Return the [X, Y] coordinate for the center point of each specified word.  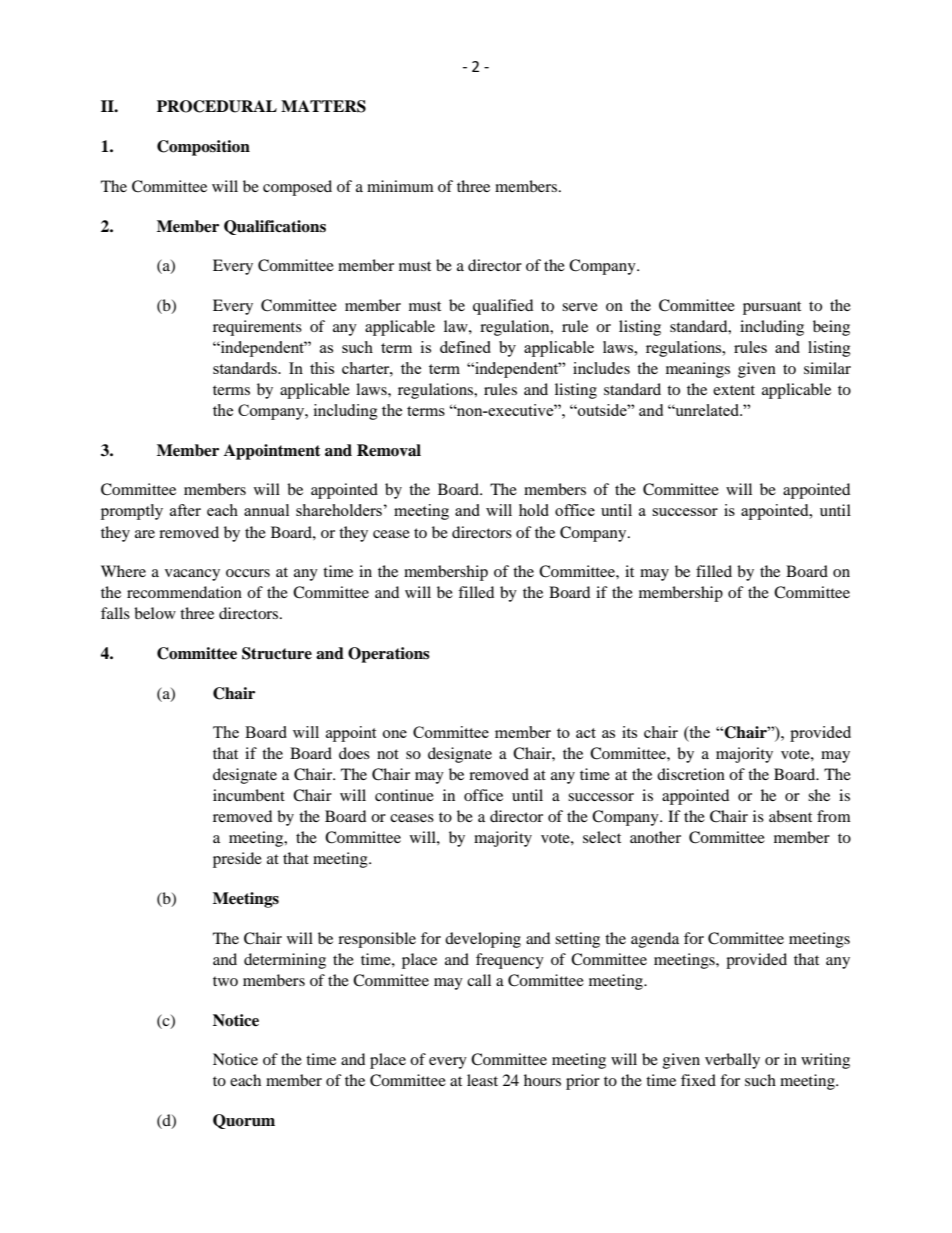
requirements [257, 328]
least [482, 1080]
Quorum [244, 1121]
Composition [203, 148]
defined [465, 347]
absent [790, 816]
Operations [389, 655]
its [629, 732]
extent [734, 390]
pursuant [772, 308]
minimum [400, 186]
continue [404, 795]
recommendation [184, 592]
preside [237, 860]
